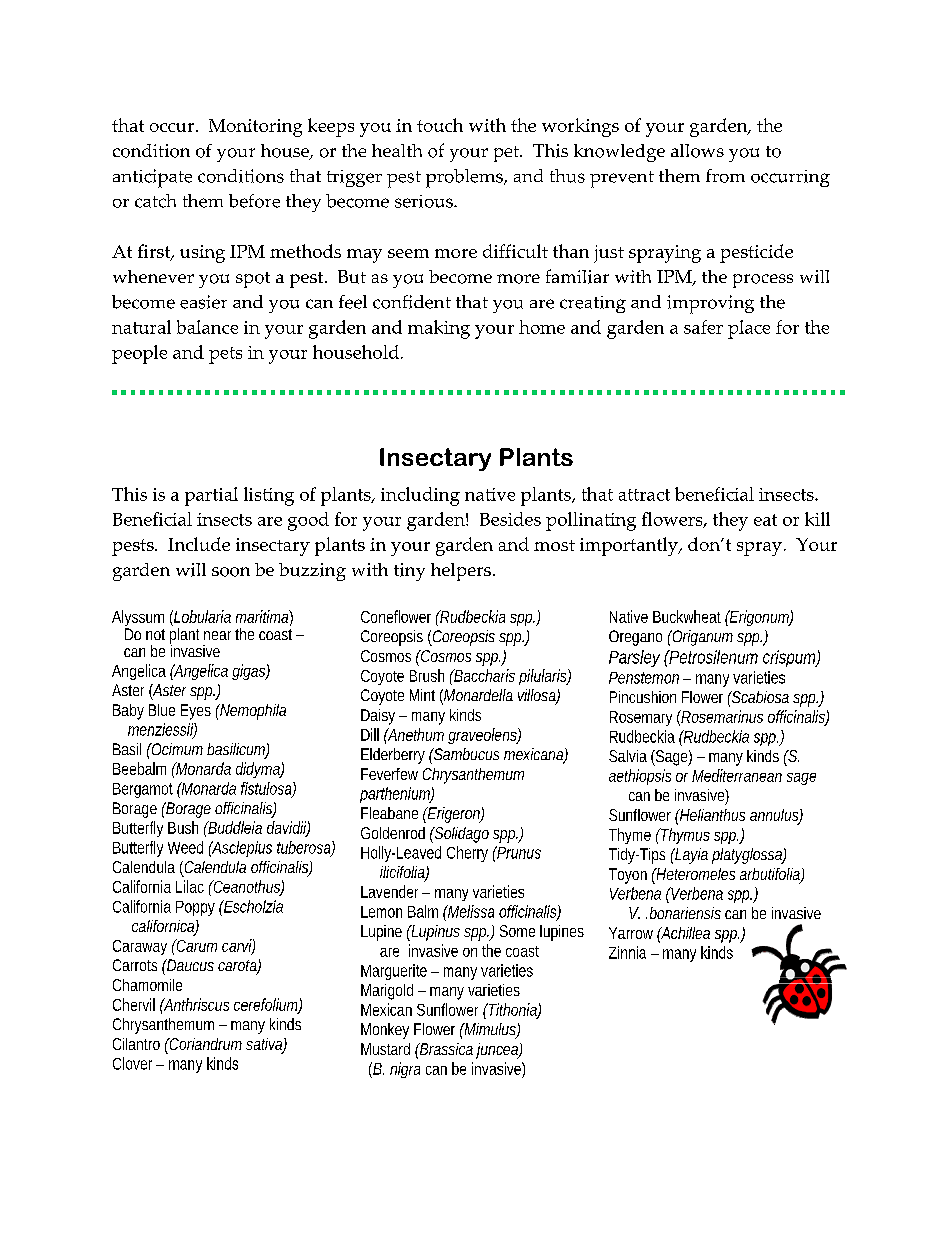 The height and width of the screenshot is (1233, 952). I want to click on Monitoring, so click(255, 128).
